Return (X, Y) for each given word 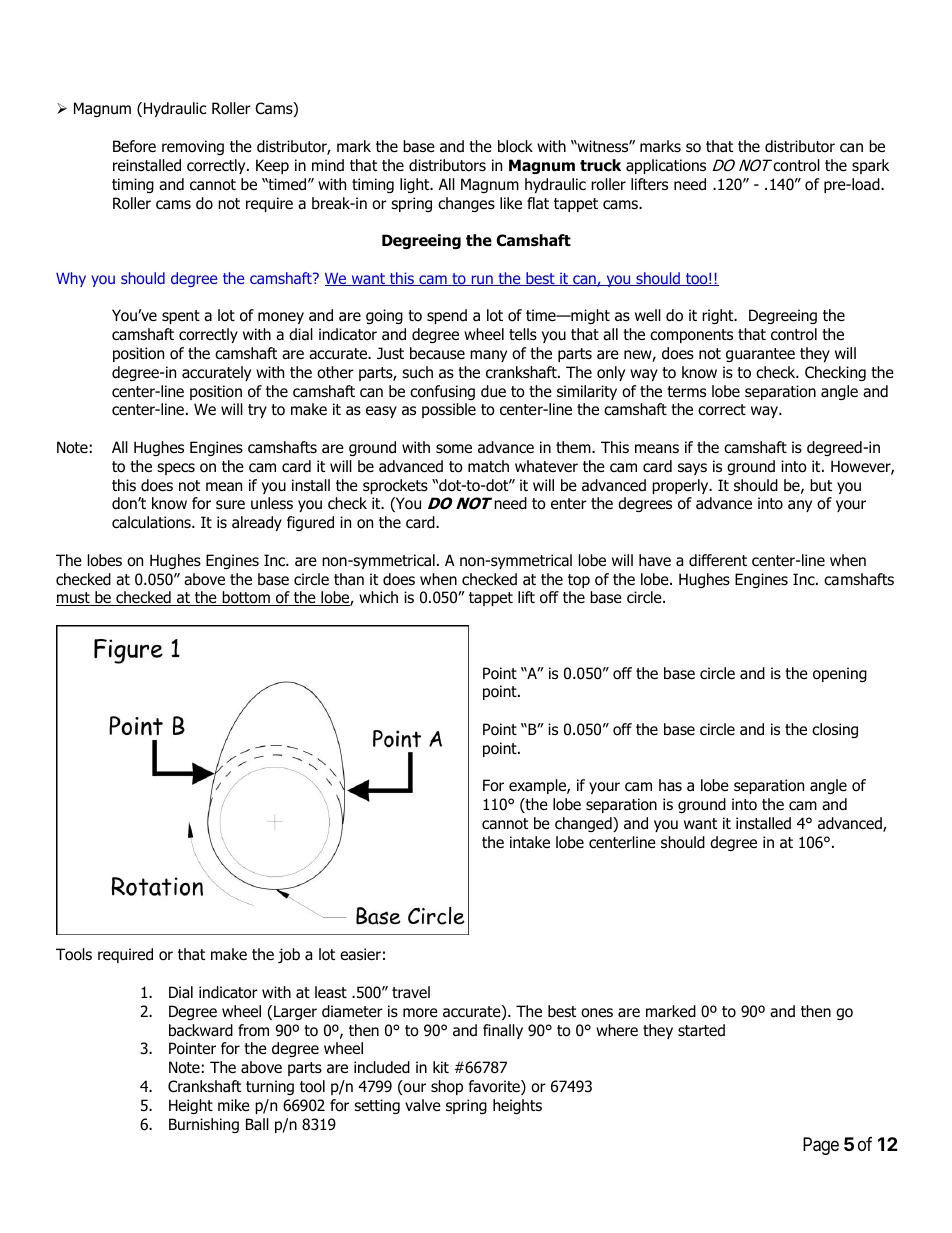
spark (870, 166)
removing (193, 147)
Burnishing (204, 1125)
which (378, 597)
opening (840, 674)
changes (466, 204)
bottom (246, 598)
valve (423, 1105)
